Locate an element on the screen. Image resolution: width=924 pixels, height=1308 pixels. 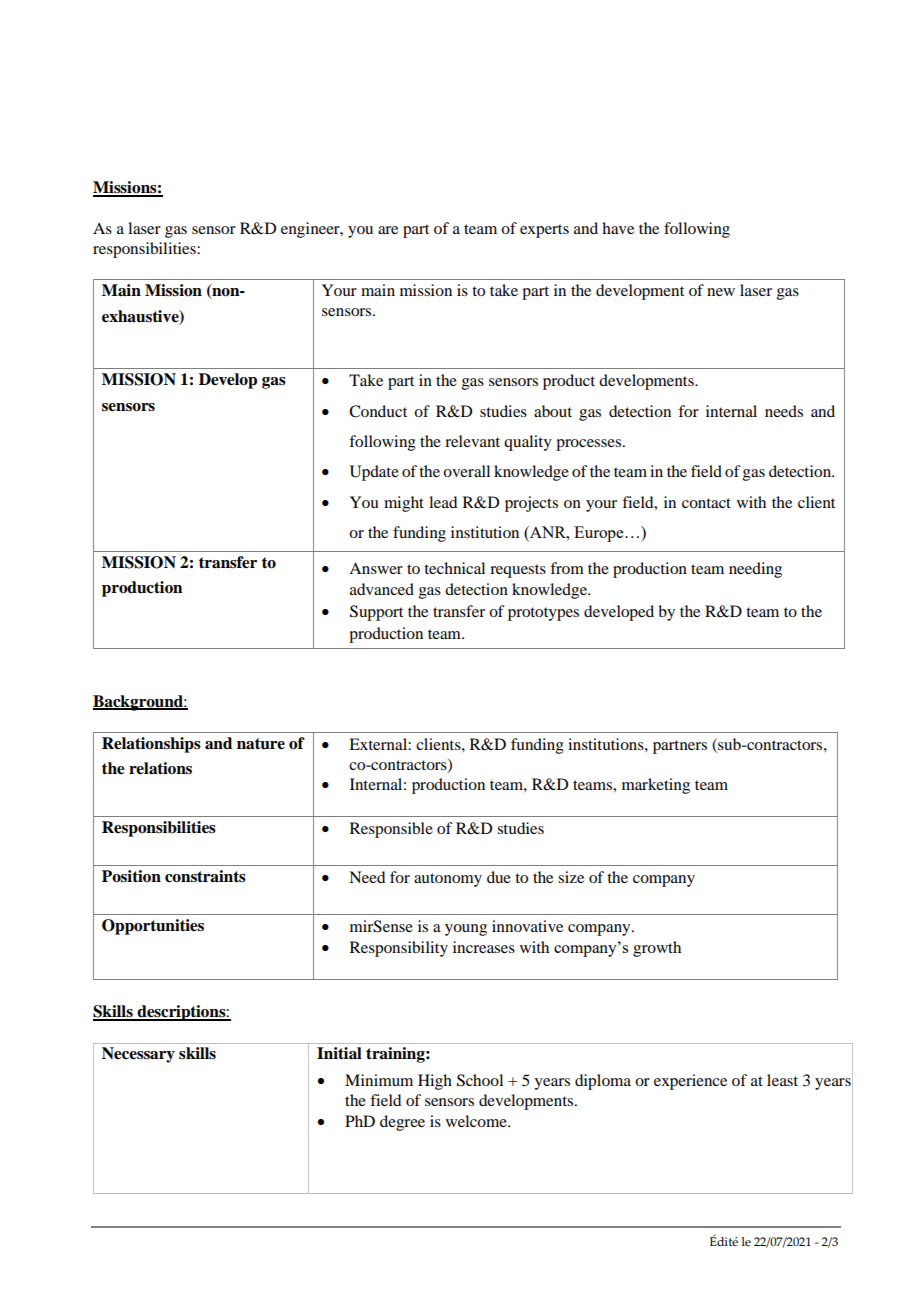
new is located at coordinates (721, 292).
